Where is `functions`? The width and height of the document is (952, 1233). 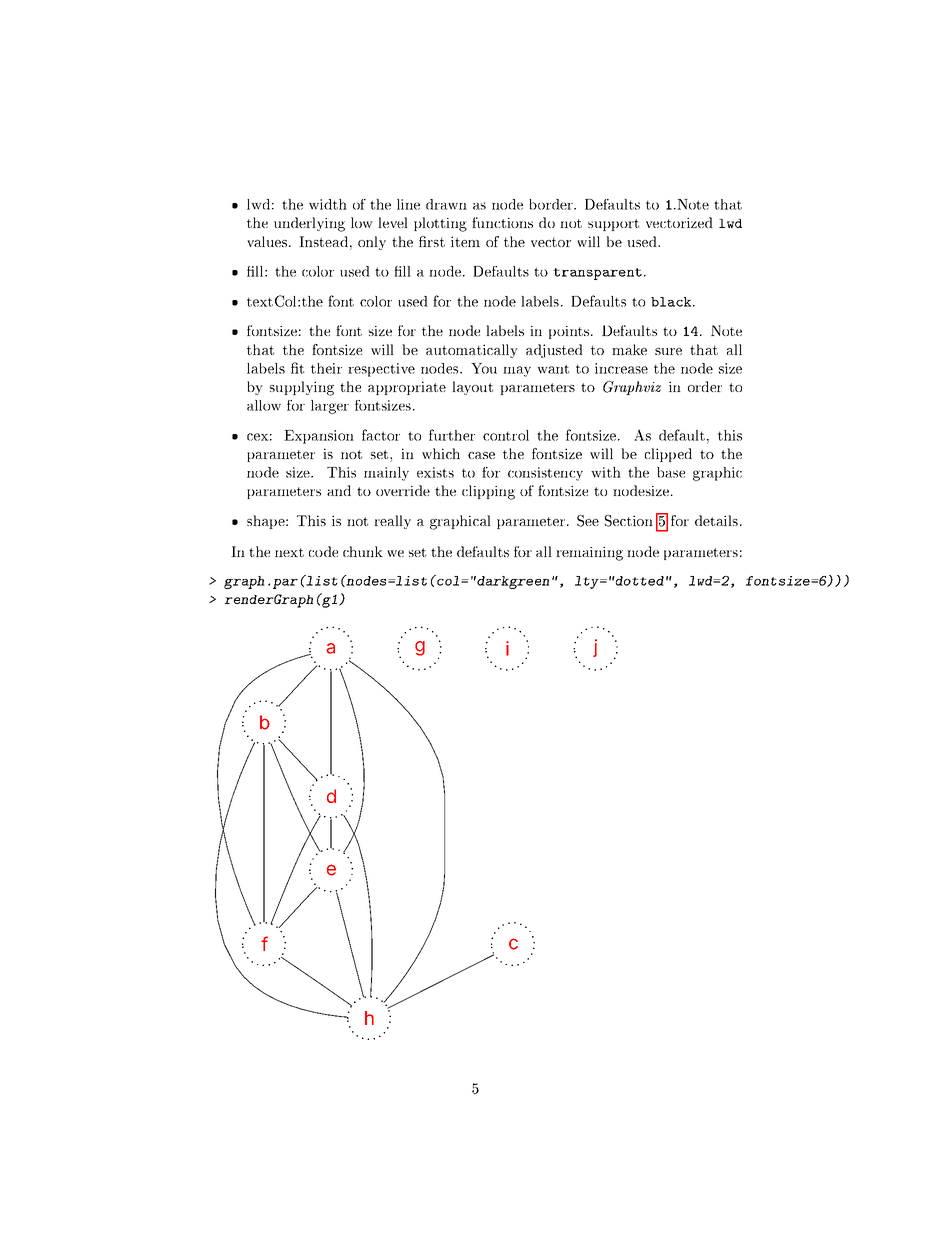 functions is located at coordinates (502, 222).
